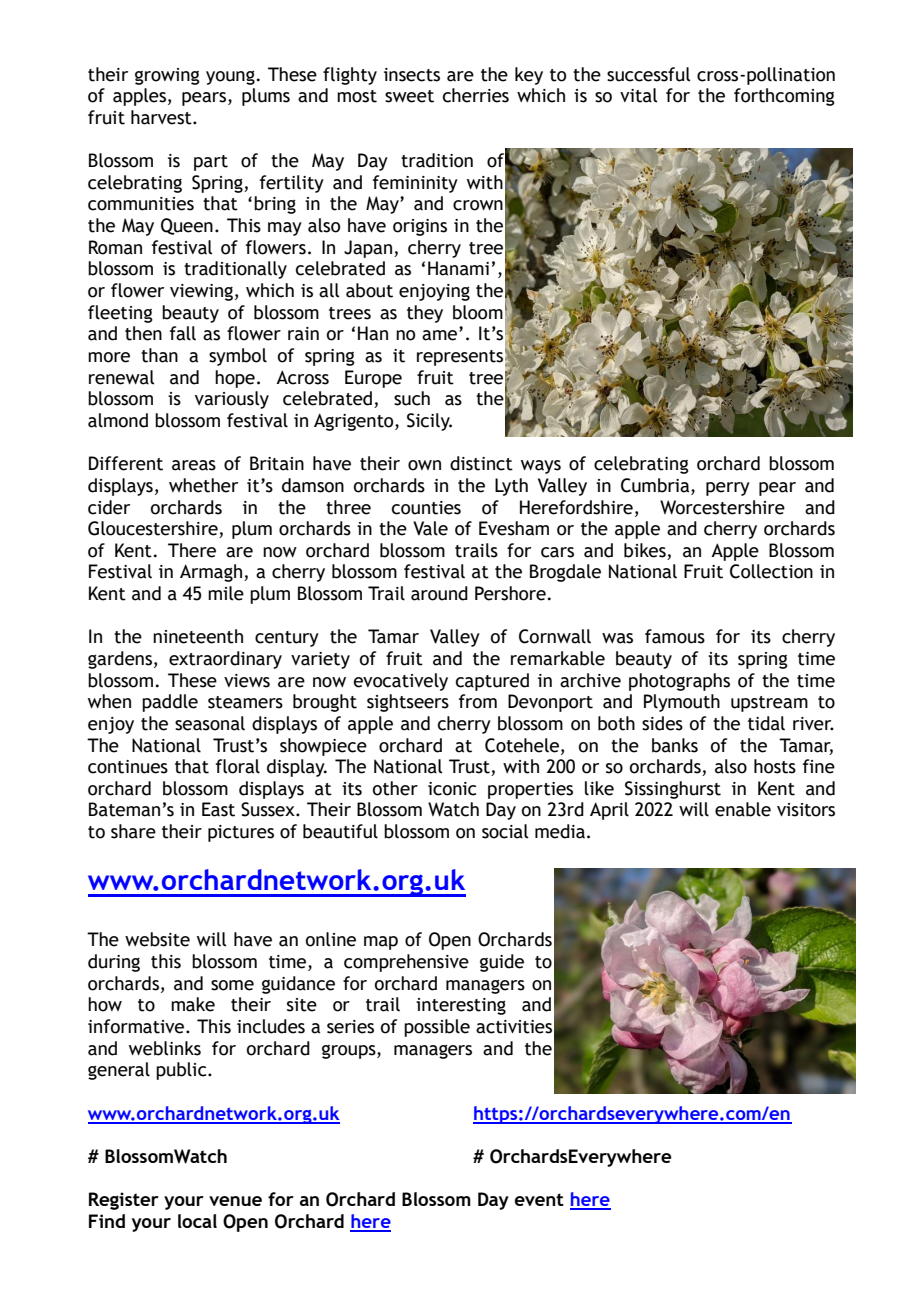 The image size is (924, 1308). What do you see at coordinates (197, 1221) in the page?
I see `local` at bounding box center [197, 1221].
